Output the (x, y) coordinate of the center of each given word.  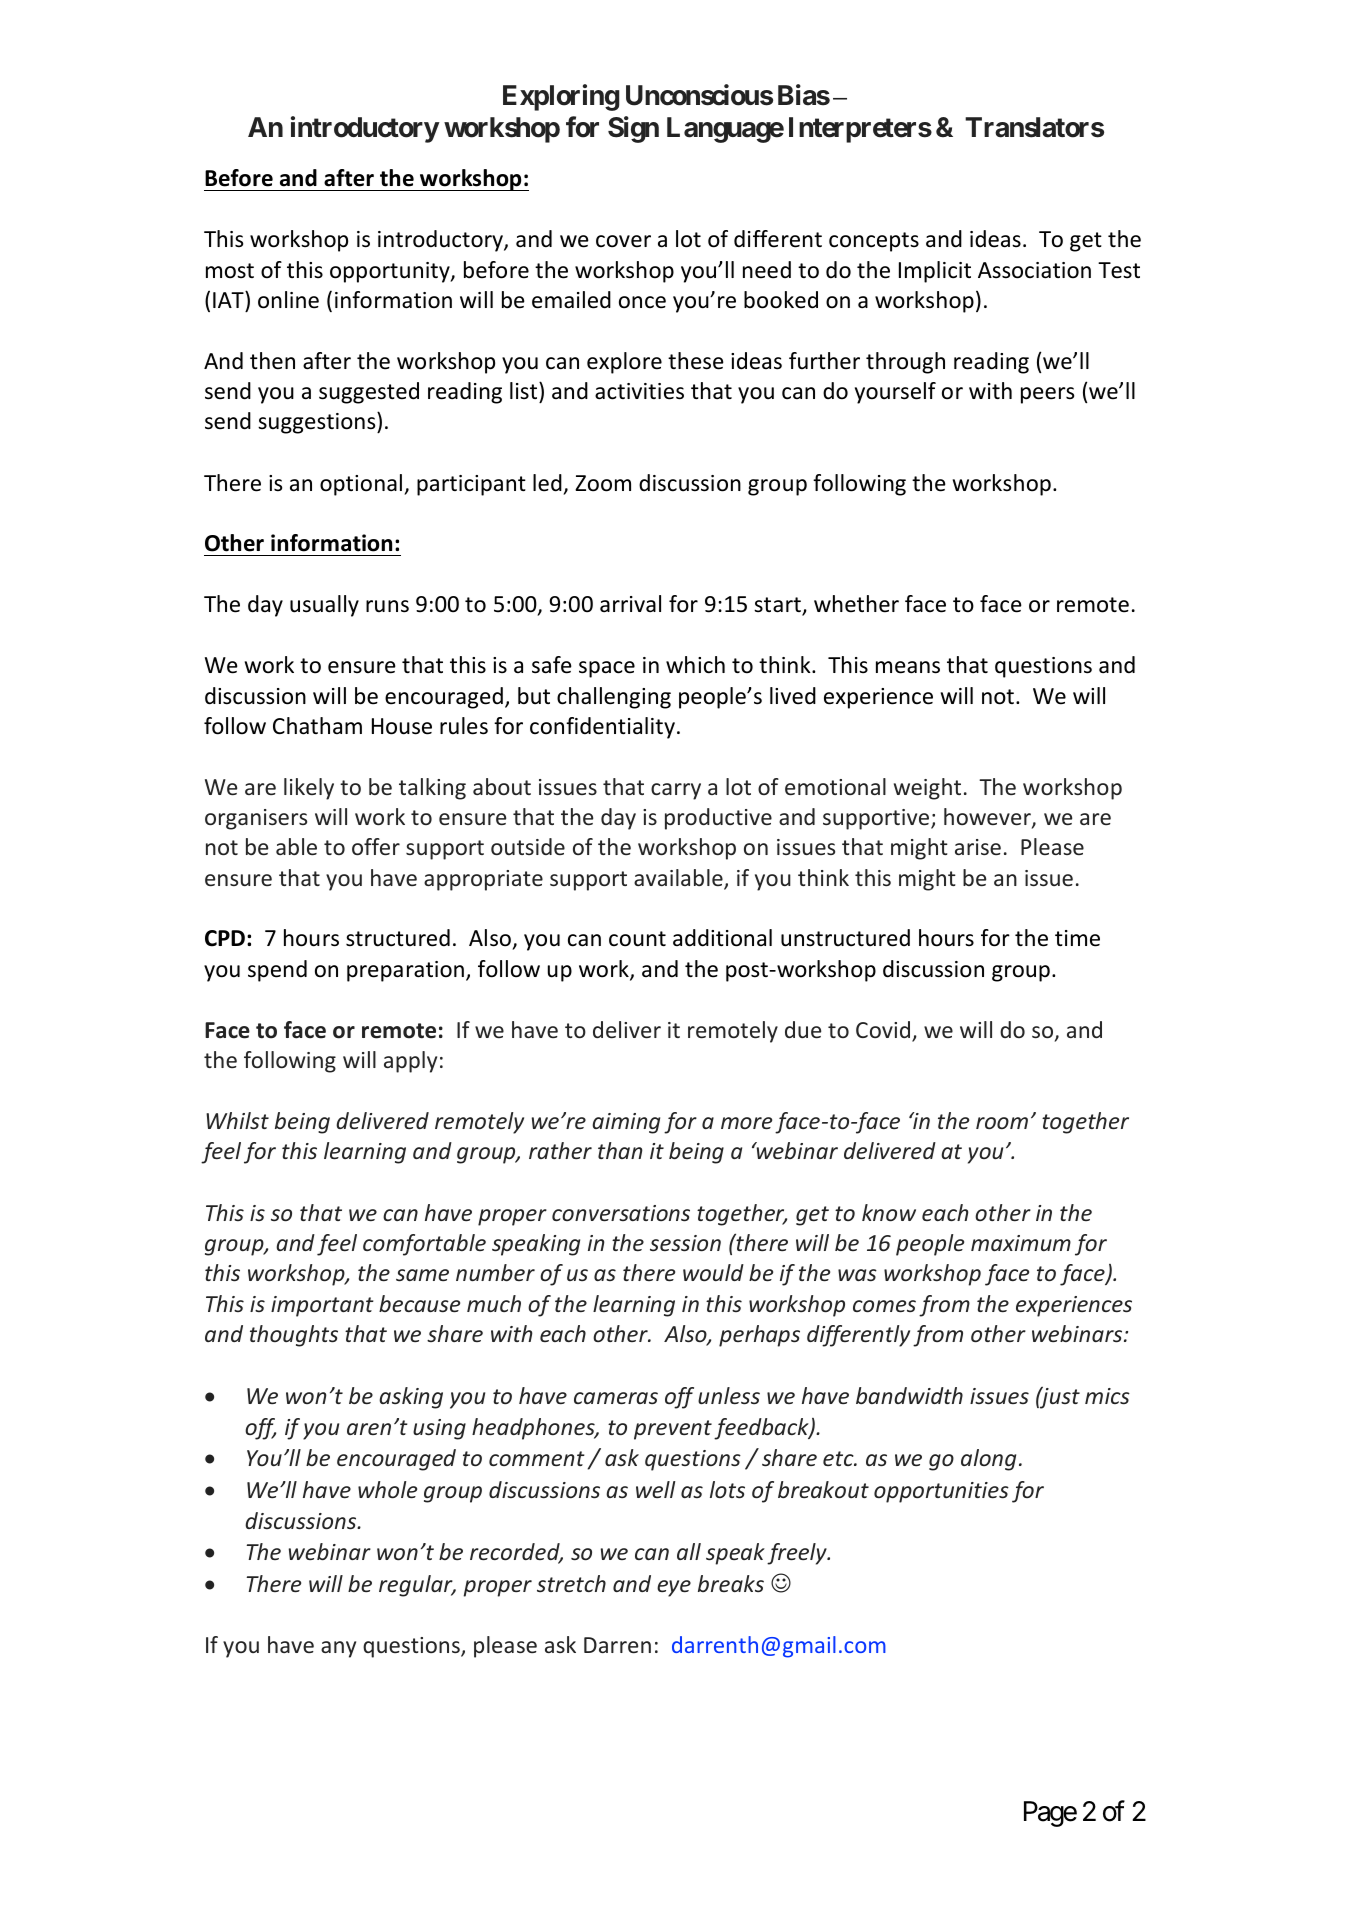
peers (1047, 395)
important (322, 1306)
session (685, 1243)
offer (376, 846)
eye (674, 1588)
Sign (633, 129)
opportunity (391, 272)
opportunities (941, 1492)
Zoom (603, 483)
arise (978, 847)
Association (1034, 270)
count (637, 939)
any (338, 1649)
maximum (1021, 1243)
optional (362, 485)
